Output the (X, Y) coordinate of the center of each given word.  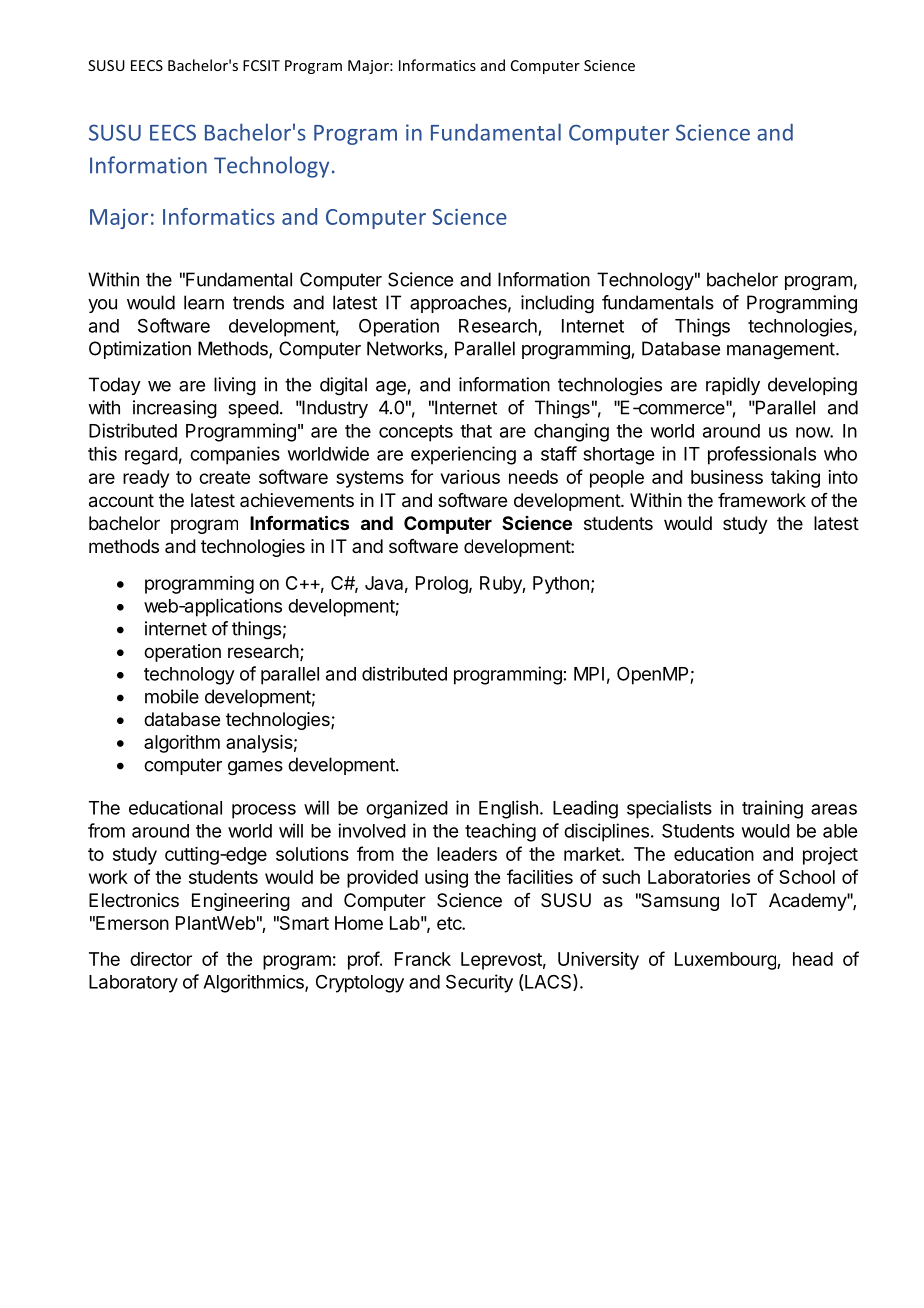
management (781, 351)
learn (204, 302)
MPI (589, 674)
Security (479, 983)
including (557, 304)
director (161, 959)
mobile (172, 696)
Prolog (442, 585)
